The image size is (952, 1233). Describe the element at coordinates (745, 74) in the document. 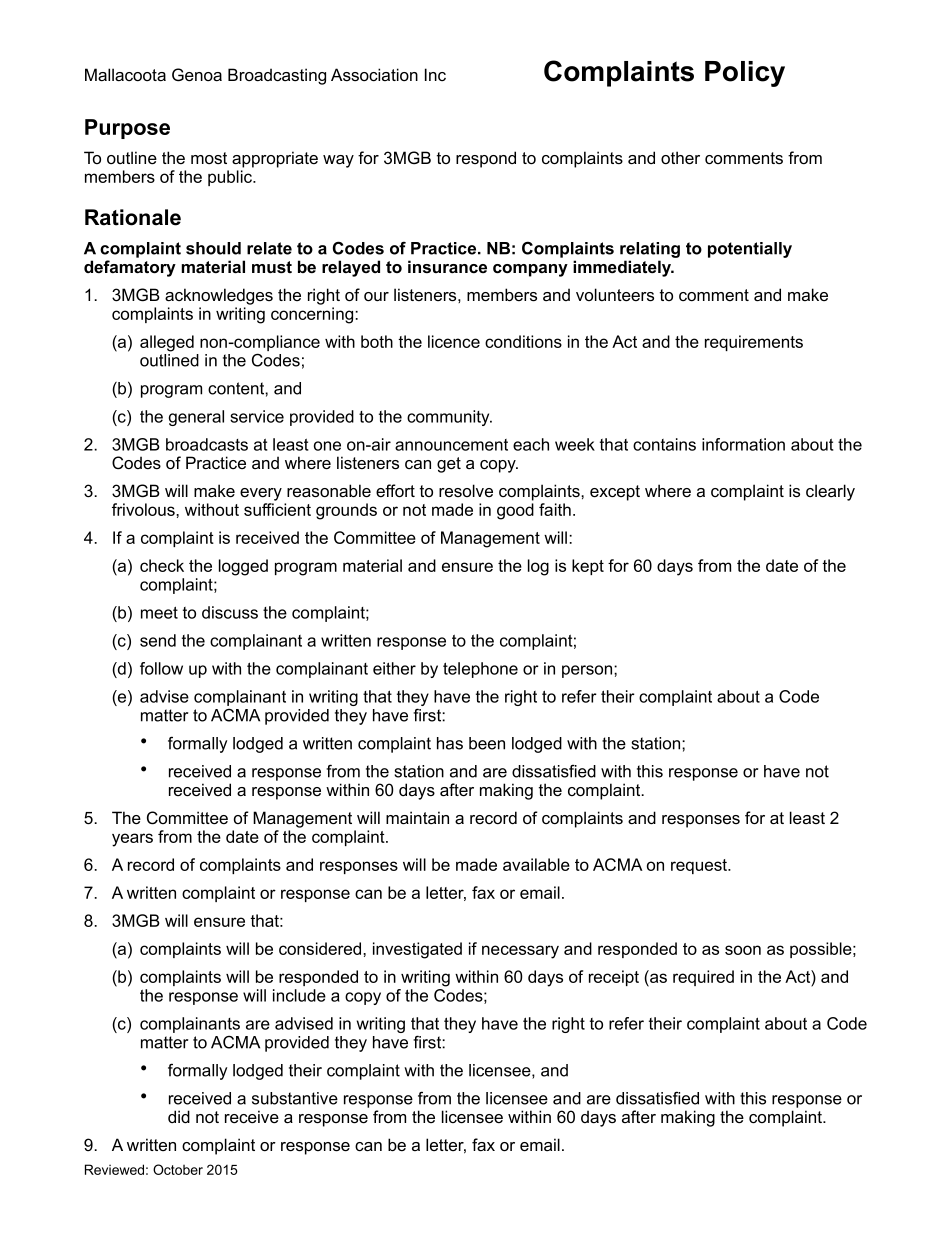

I see `Policy` at that location.
